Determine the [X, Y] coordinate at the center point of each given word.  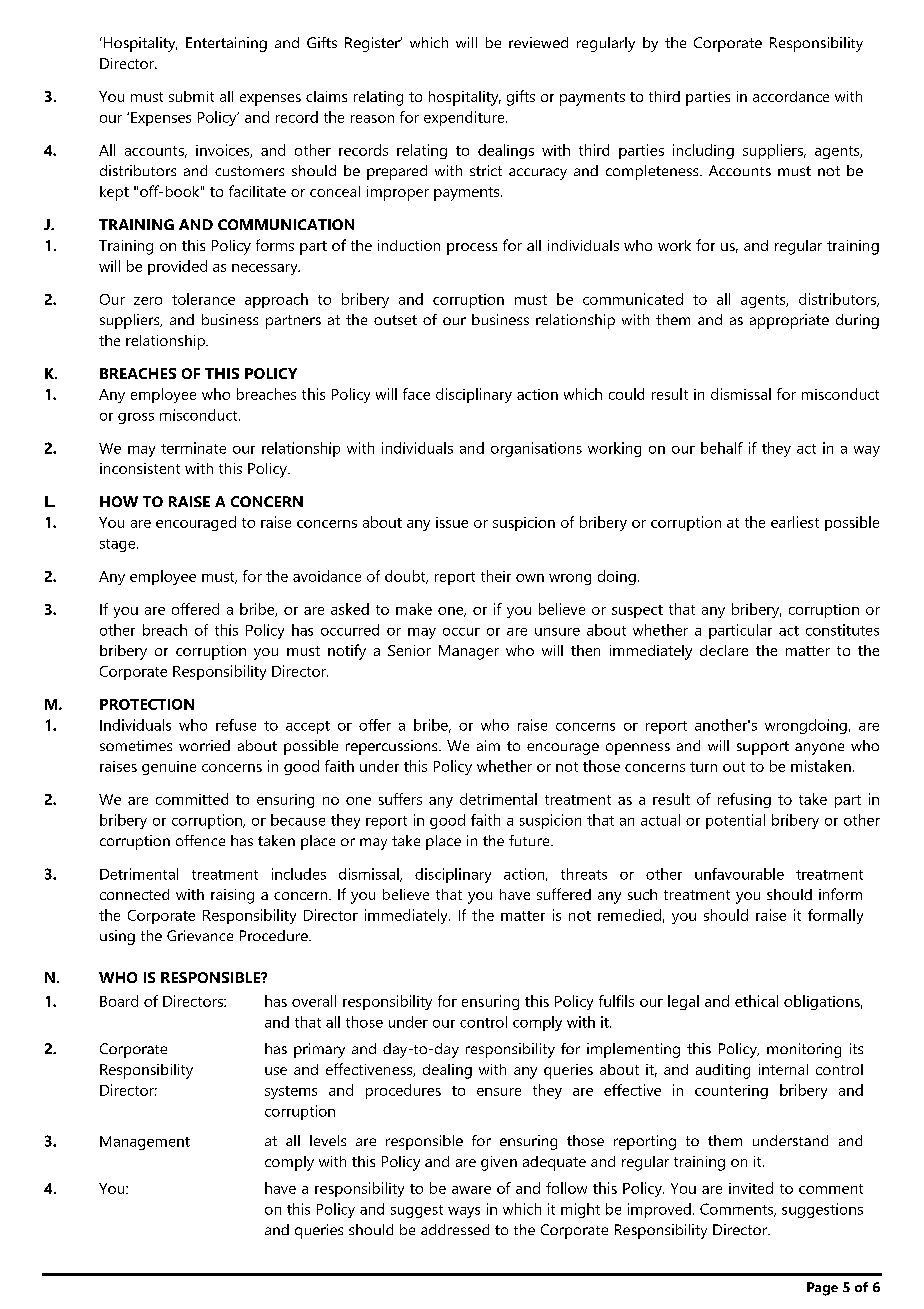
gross [136, 418]
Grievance [200, 935]
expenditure [465, 118]
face [416, 394]
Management [145, 1143]
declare [724, 650]
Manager [469, 652]
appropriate [789, 321]
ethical [756, 1001]
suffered [564, 894]
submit [191, 96]
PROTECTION [147, 704]
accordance [791, 96]
